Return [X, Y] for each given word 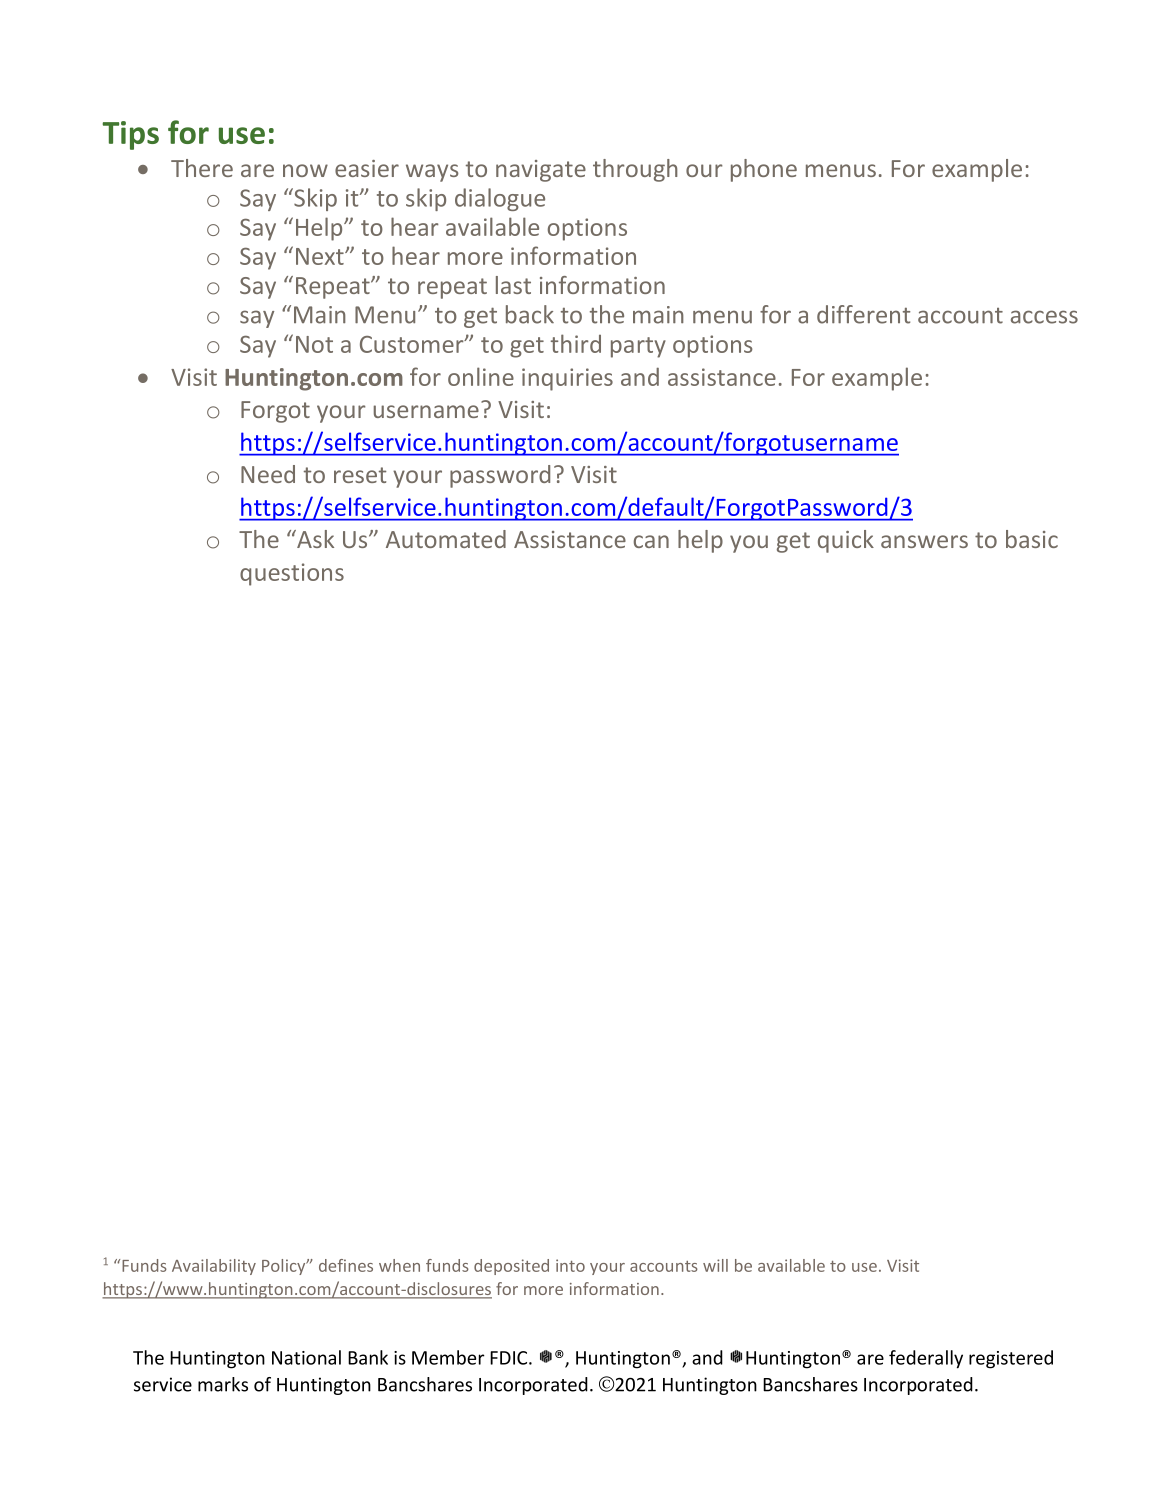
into [570, 1265]
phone [764, 170]
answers [924, 541]
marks [223, 1384]
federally [926, 1359]
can [651, 541]
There [202, 168]
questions [292, 574]
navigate [541, 171]
